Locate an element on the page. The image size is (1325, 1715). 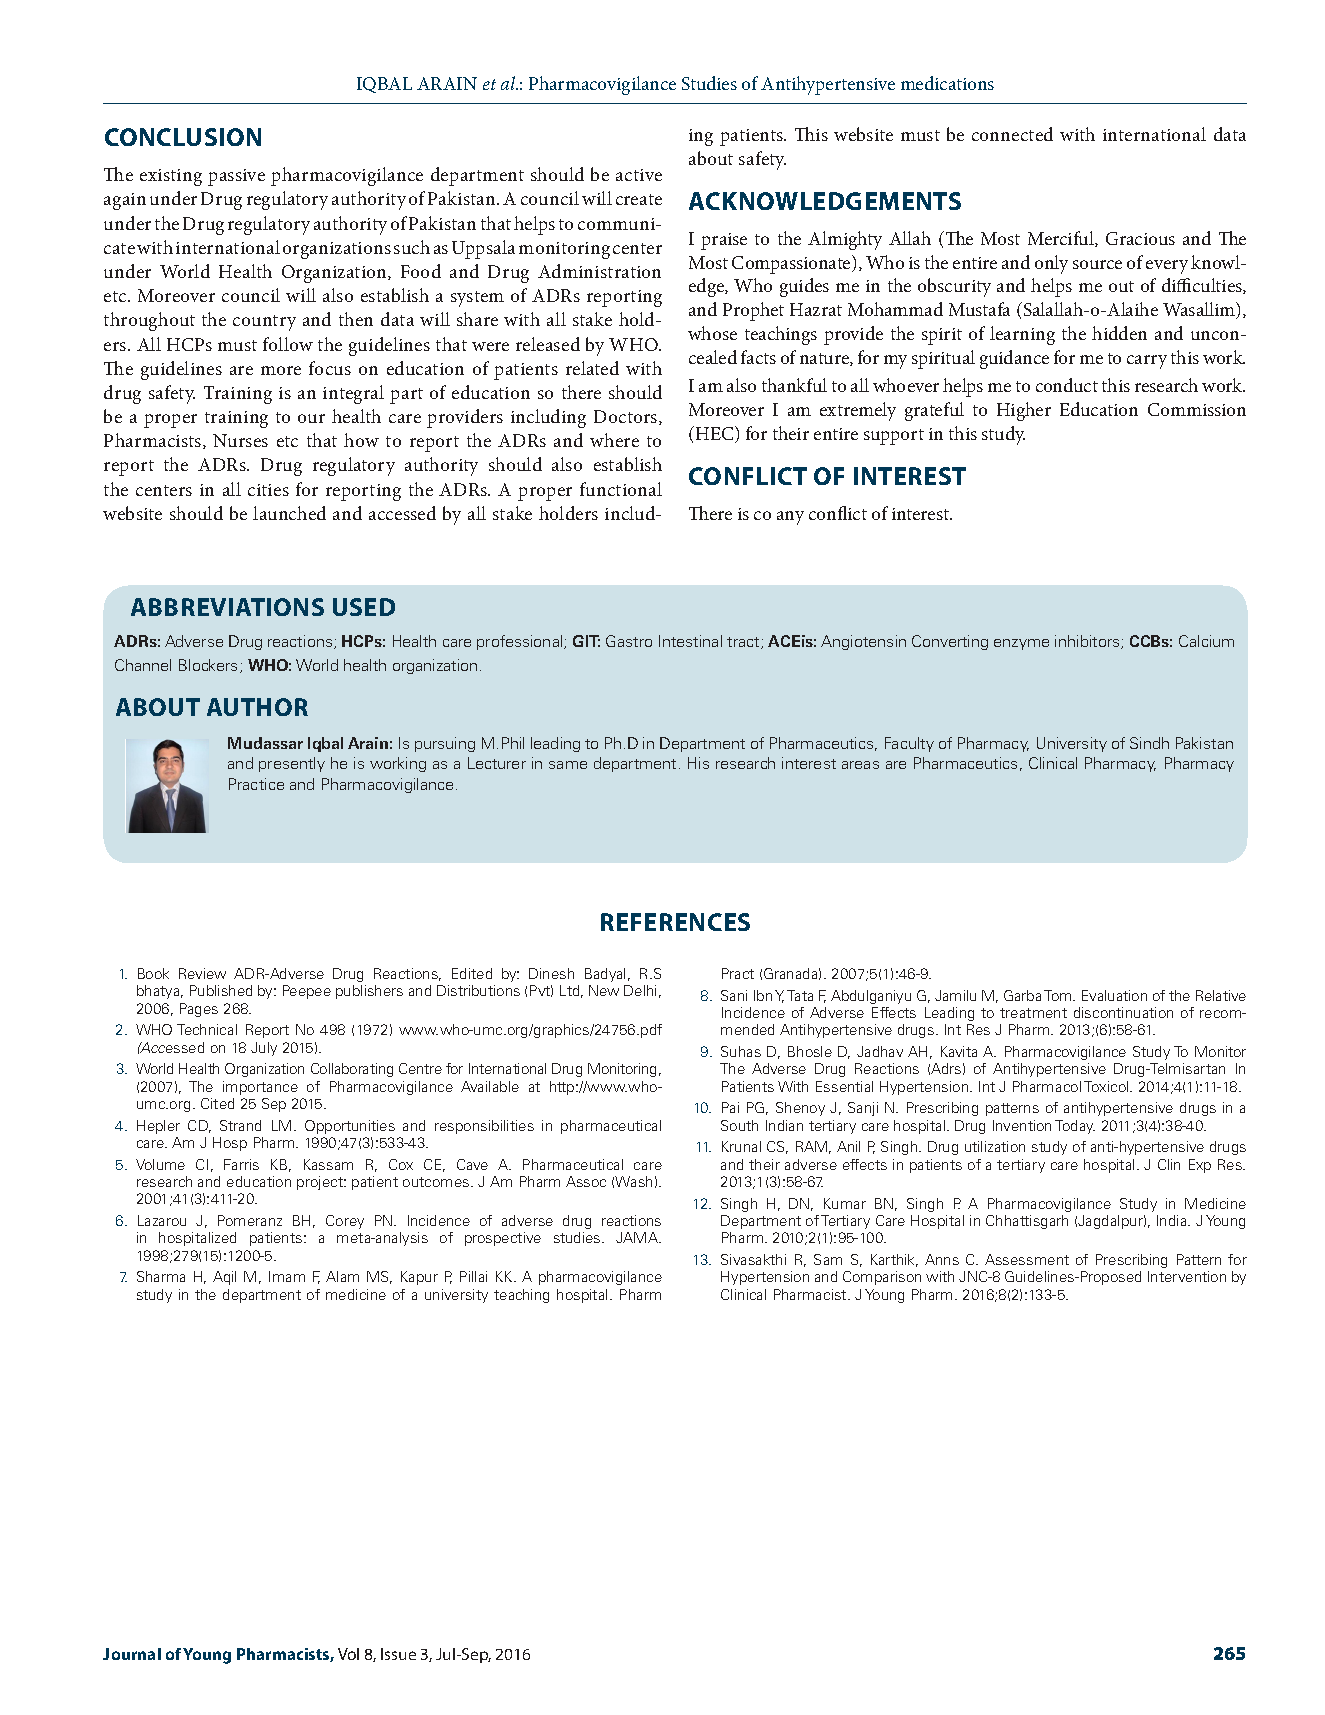
active is located at coordinates (639, 175).
